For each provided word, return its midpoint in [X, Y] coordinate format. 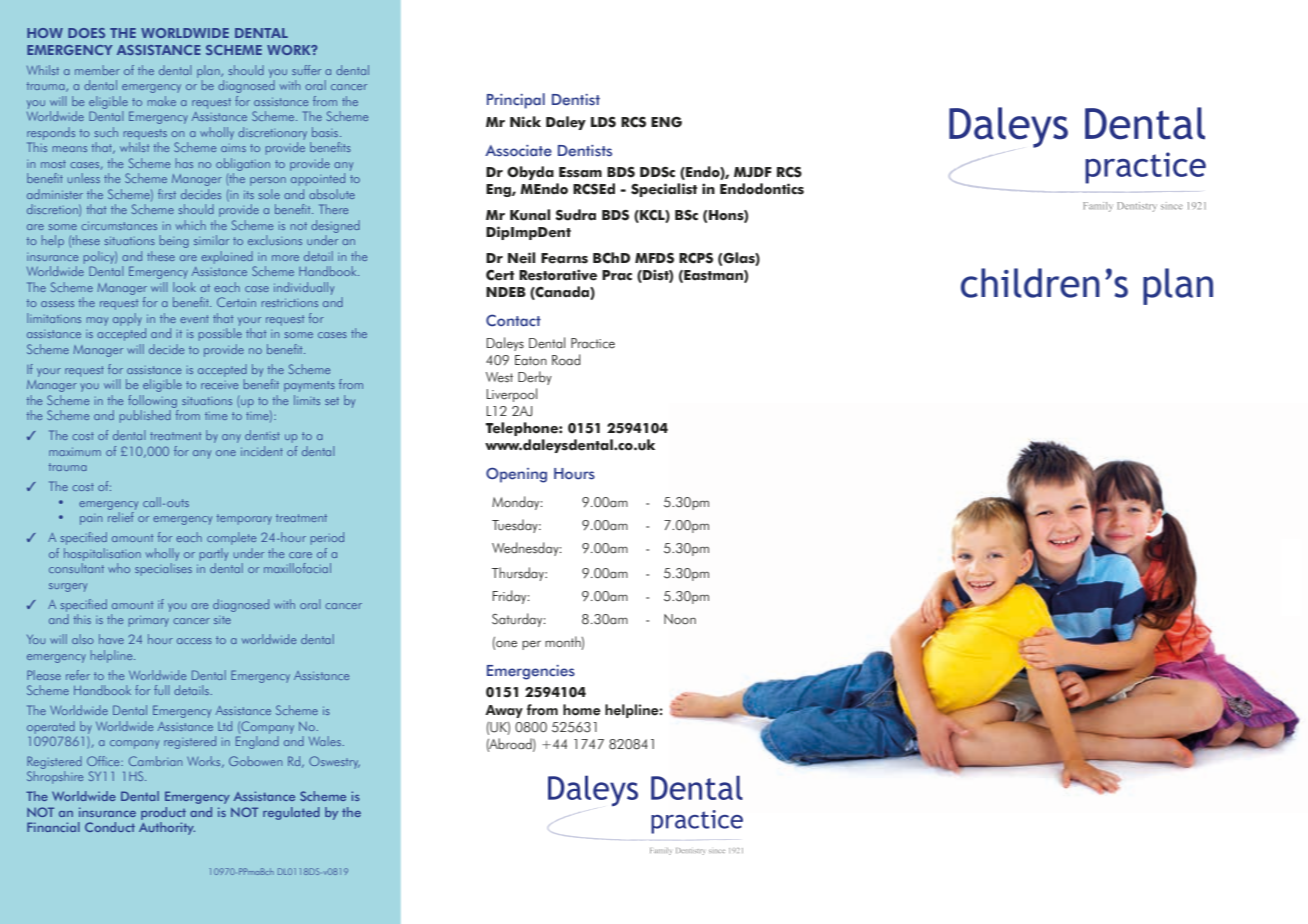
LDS [603, 122]
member [97, 70]
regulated [291, 813]
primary [149, 621]
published [145, 416]
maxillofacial [297, 568]
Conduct [110, 827]
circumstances [119, 225]
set [332, 401]
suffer [306, 70]
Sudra [575, 215]
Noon [680, 619]
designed [335, 226]
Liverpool [512, 395]
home [582, 710]
